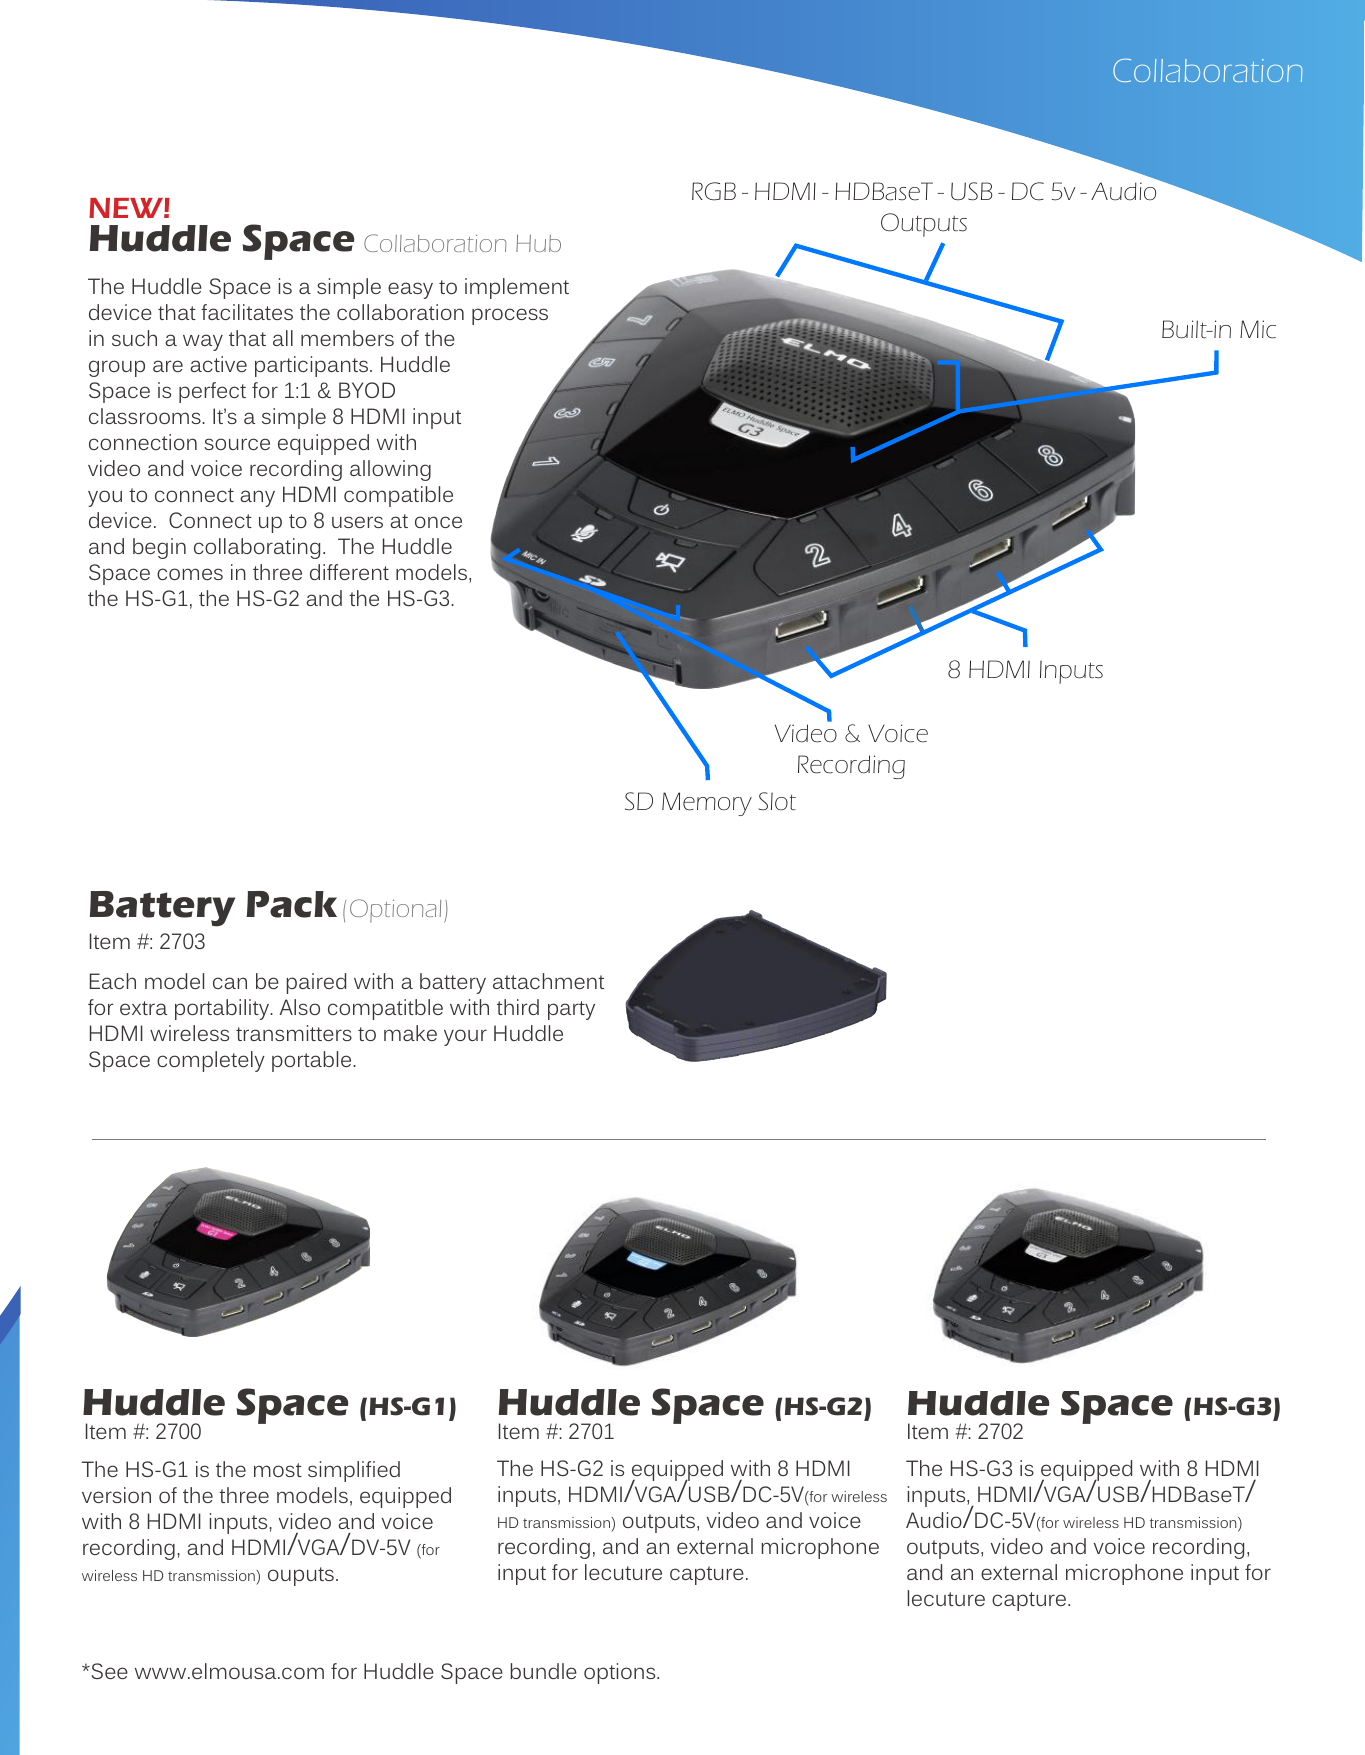 Image resolution: width=1365 pixels, height=1755 pixels. I want to click on See, so click(108, 1671).
